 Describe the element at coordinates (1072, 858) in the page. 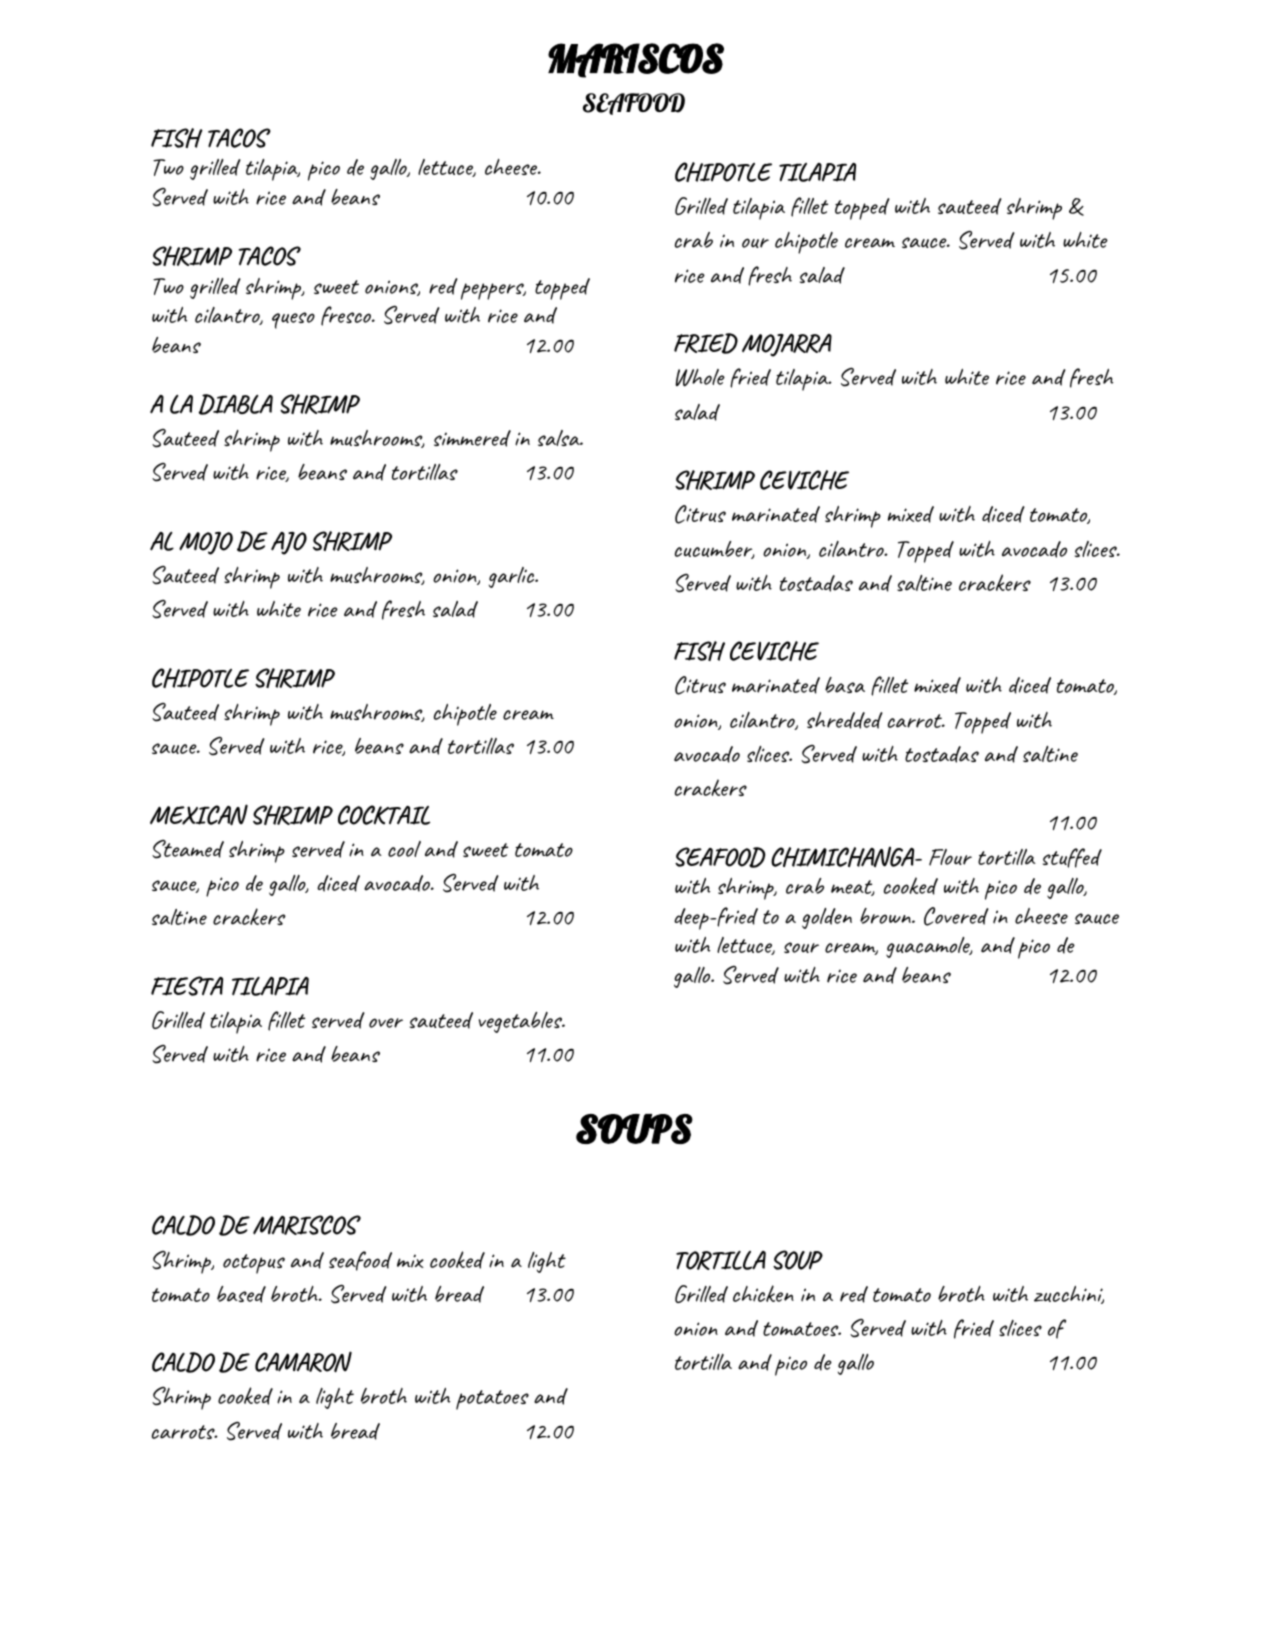

I see `stuffed` at that location.
